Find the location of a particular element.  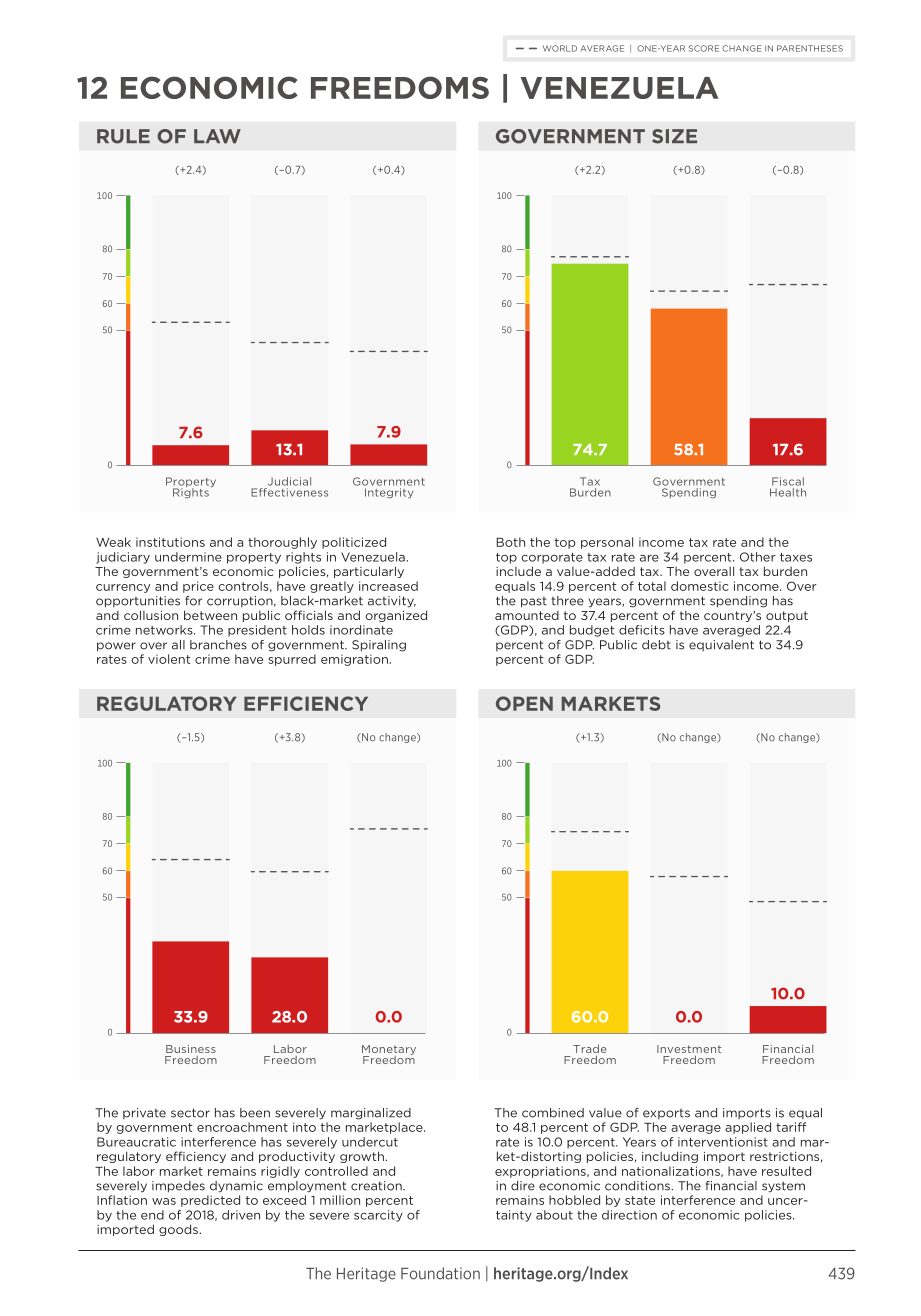

SCORE is located at coordinates (704, 48).
